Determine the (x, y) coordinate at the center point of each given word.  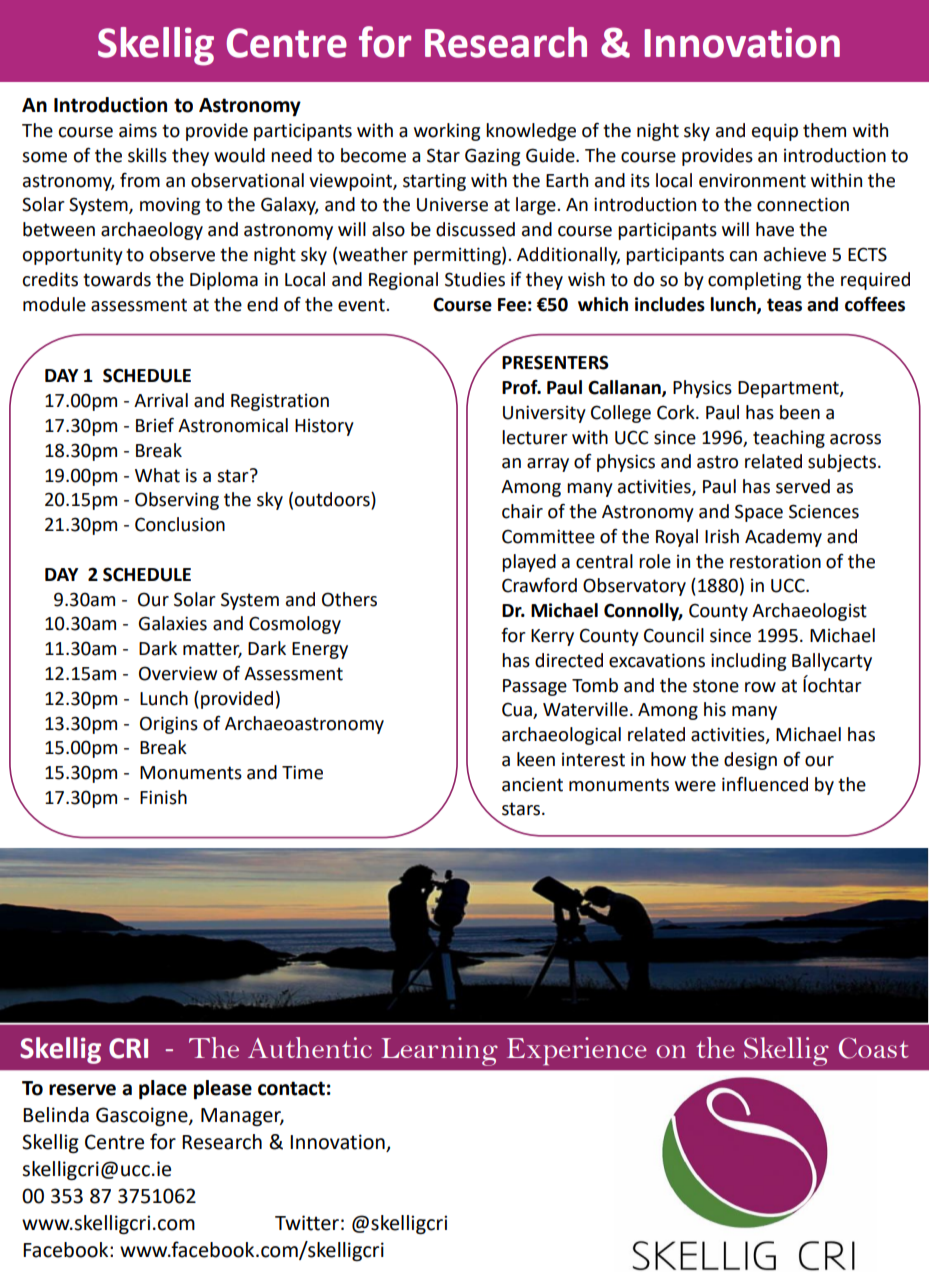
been (800, 412)
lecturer (535, 437)
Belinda (56, 1115)
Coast (873, 1048)
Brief (155, 425)
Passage (535, 687)
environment (752, 180)
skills (147, 155)
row (760, 687)
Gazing (492, 157)
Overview (178, 673)
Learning (439, 1051)
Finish (163, 797)
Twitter (307, 1223)
